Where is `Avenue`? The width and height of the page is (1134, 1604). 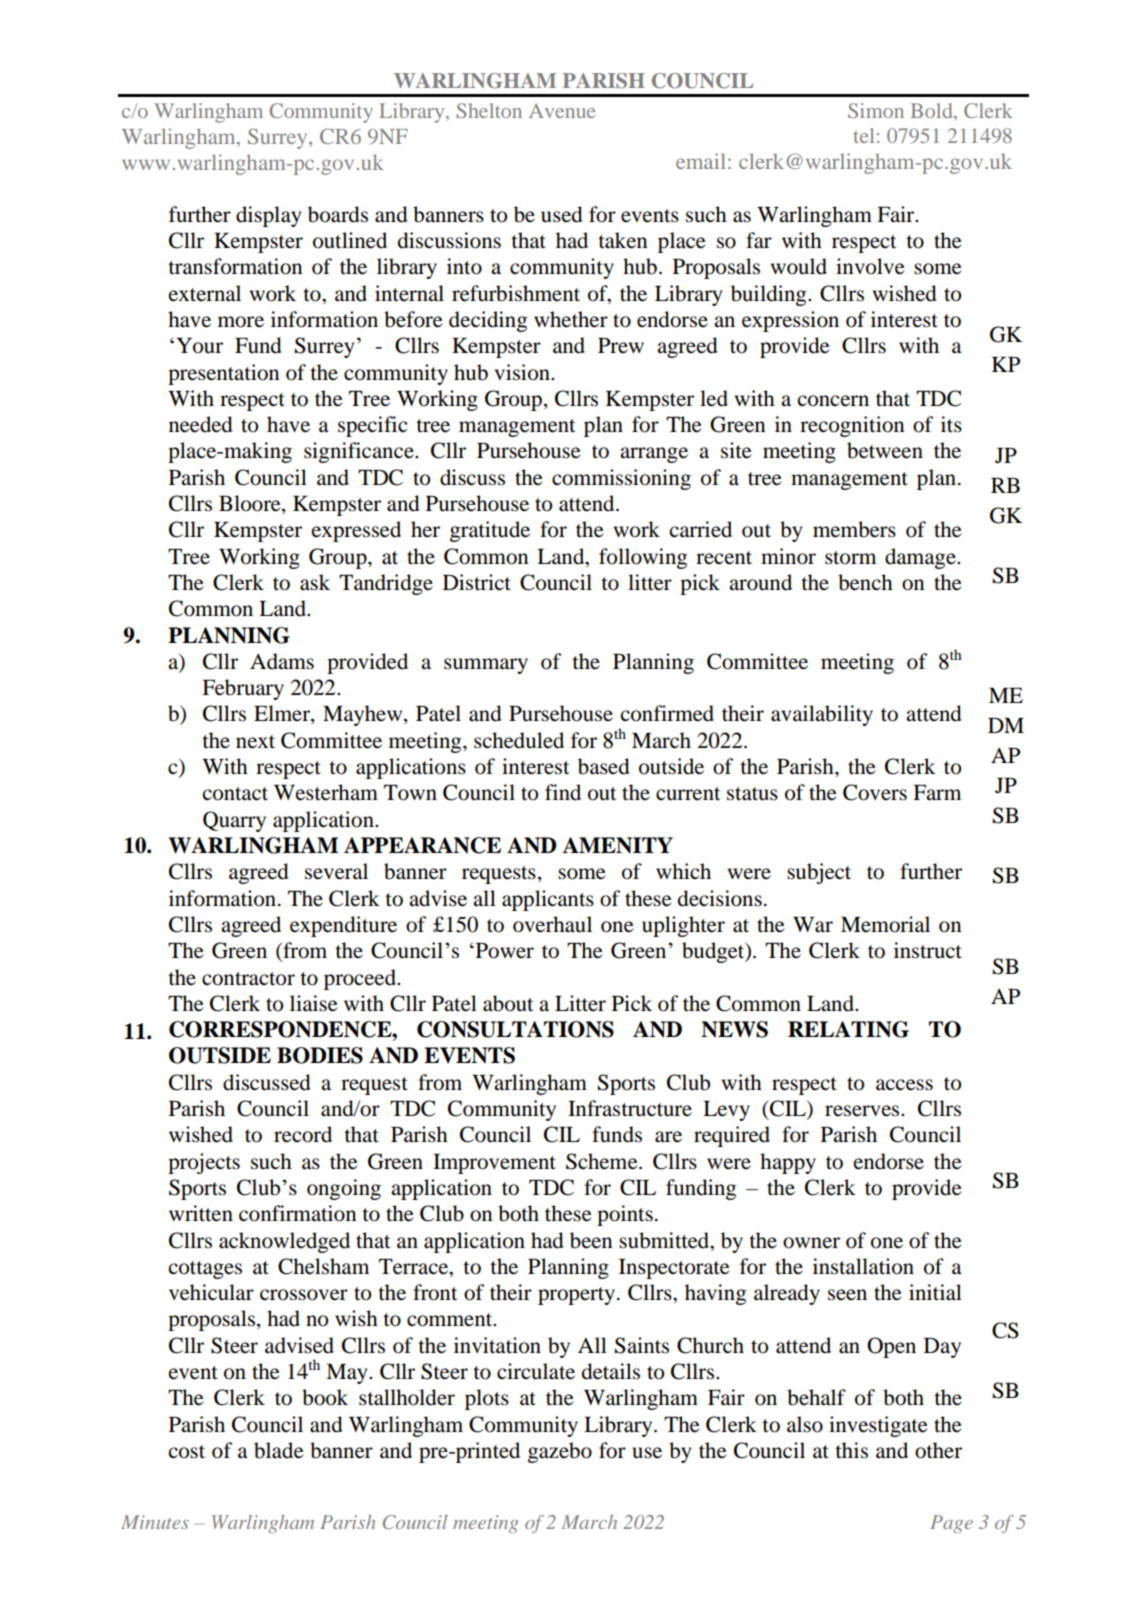 Avenue is located at coordinates (562, 110).
